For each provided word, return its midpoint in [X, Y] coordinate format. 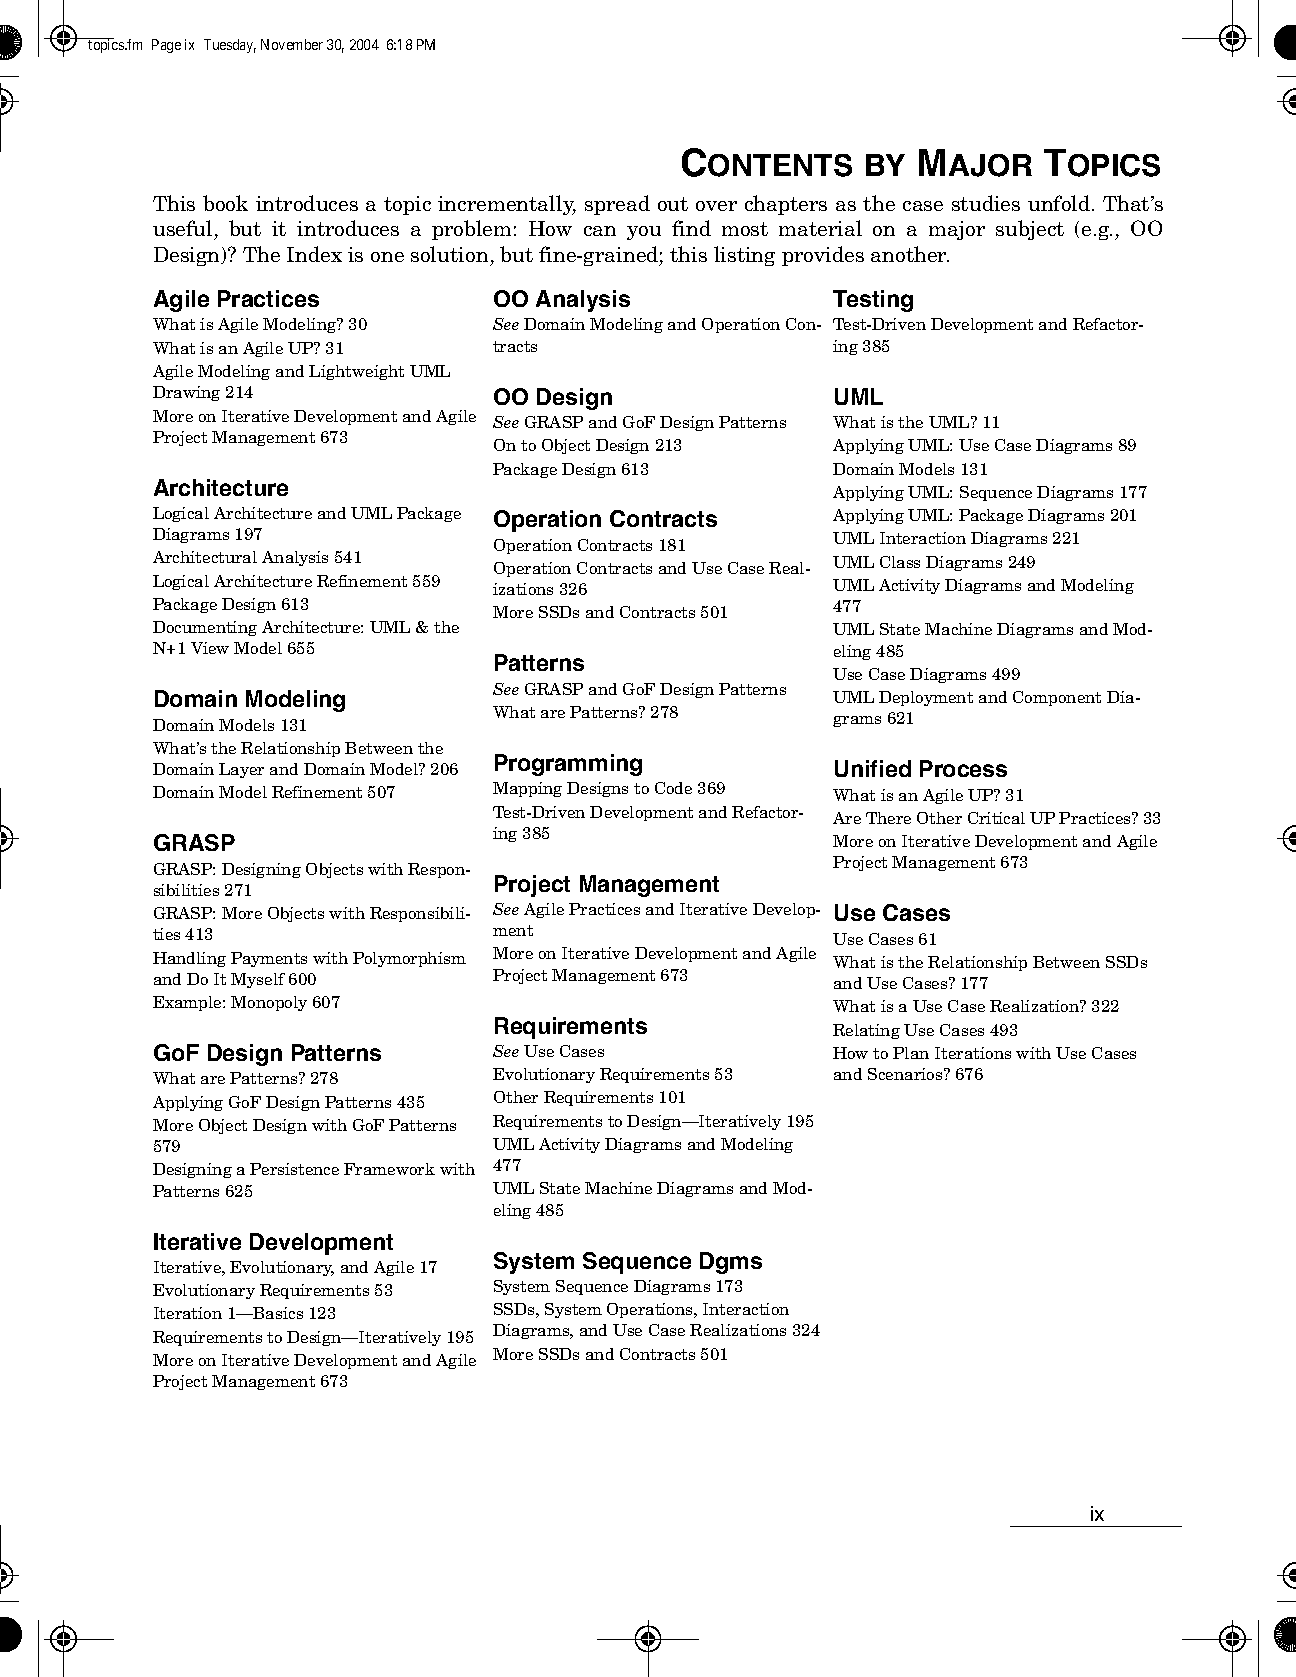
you [644, 233]
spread [617, 205]
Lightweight [356, 372]
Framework [389, 1169]
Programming [568, 765]
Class [900, 562]
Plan [911, 1053]
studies [986, 203]
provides [823, 256]
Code [673, 788]
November [292, 44]
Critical [996, 818]
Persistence [294, 1169]
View [210, 648]
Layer [241, 770]
